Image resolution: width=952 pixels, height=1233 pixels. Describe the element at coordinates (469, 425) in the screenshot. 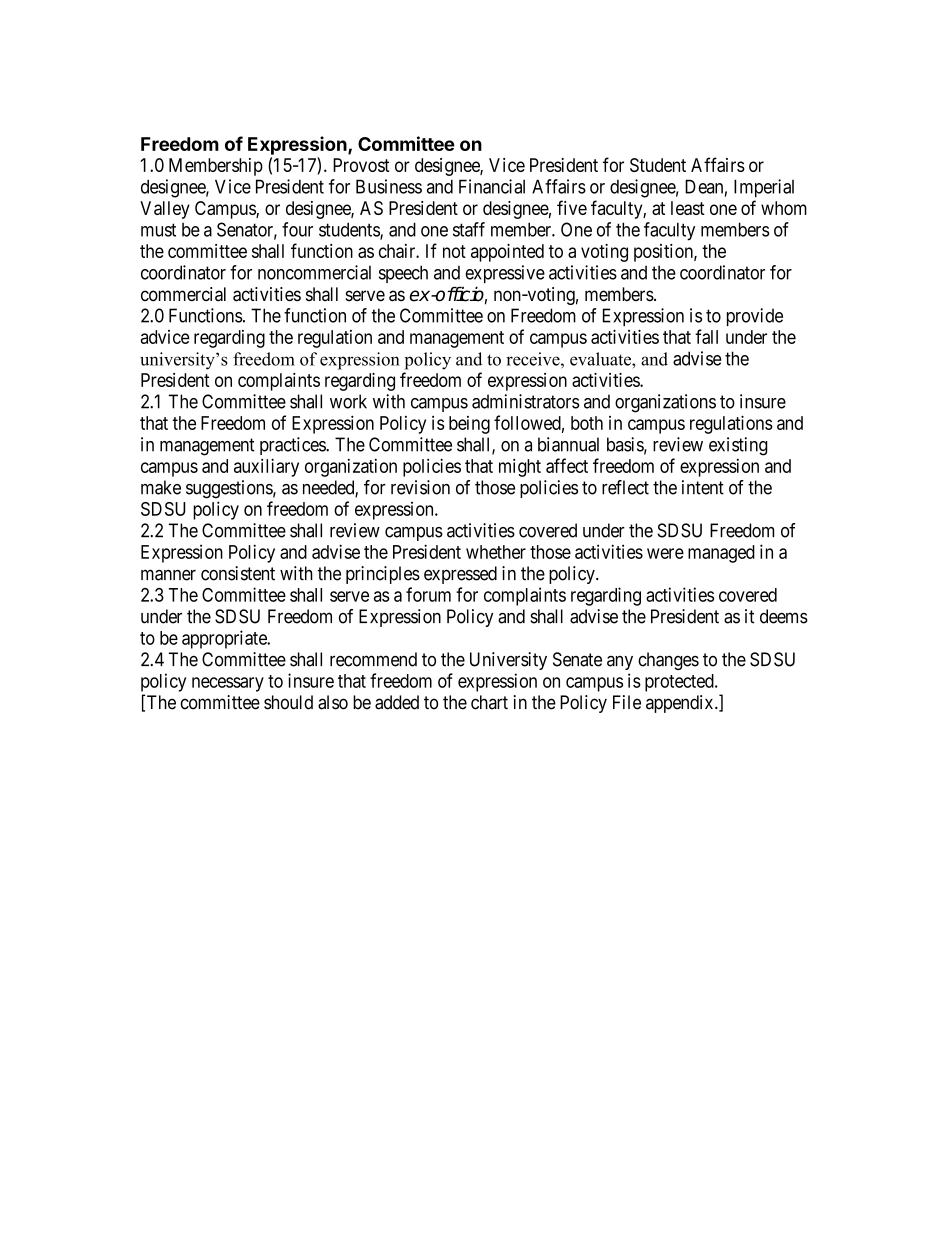

I see `being` at that location.
